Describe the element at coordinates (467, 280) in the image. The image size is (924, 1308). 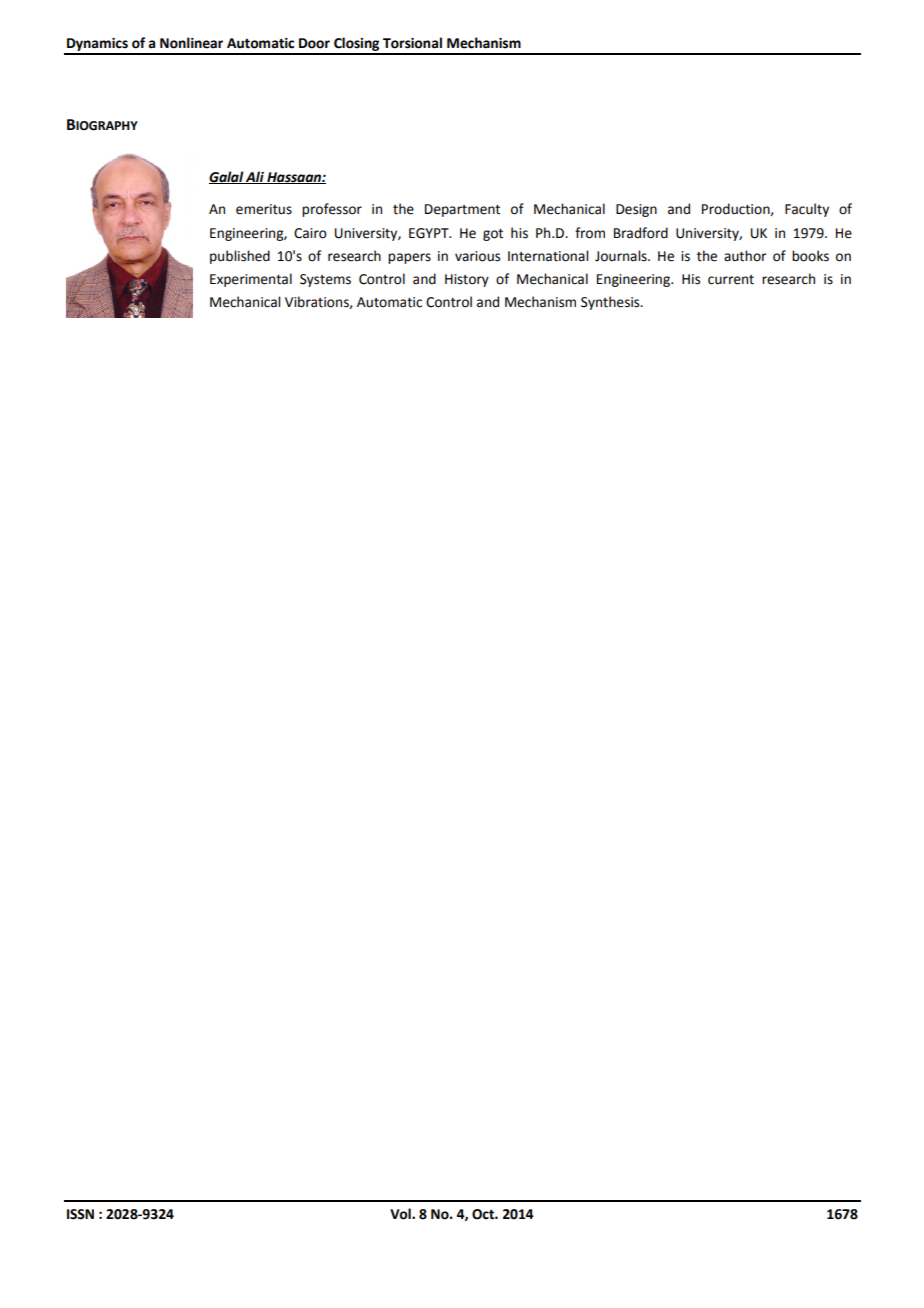
I see `History` at that location.
